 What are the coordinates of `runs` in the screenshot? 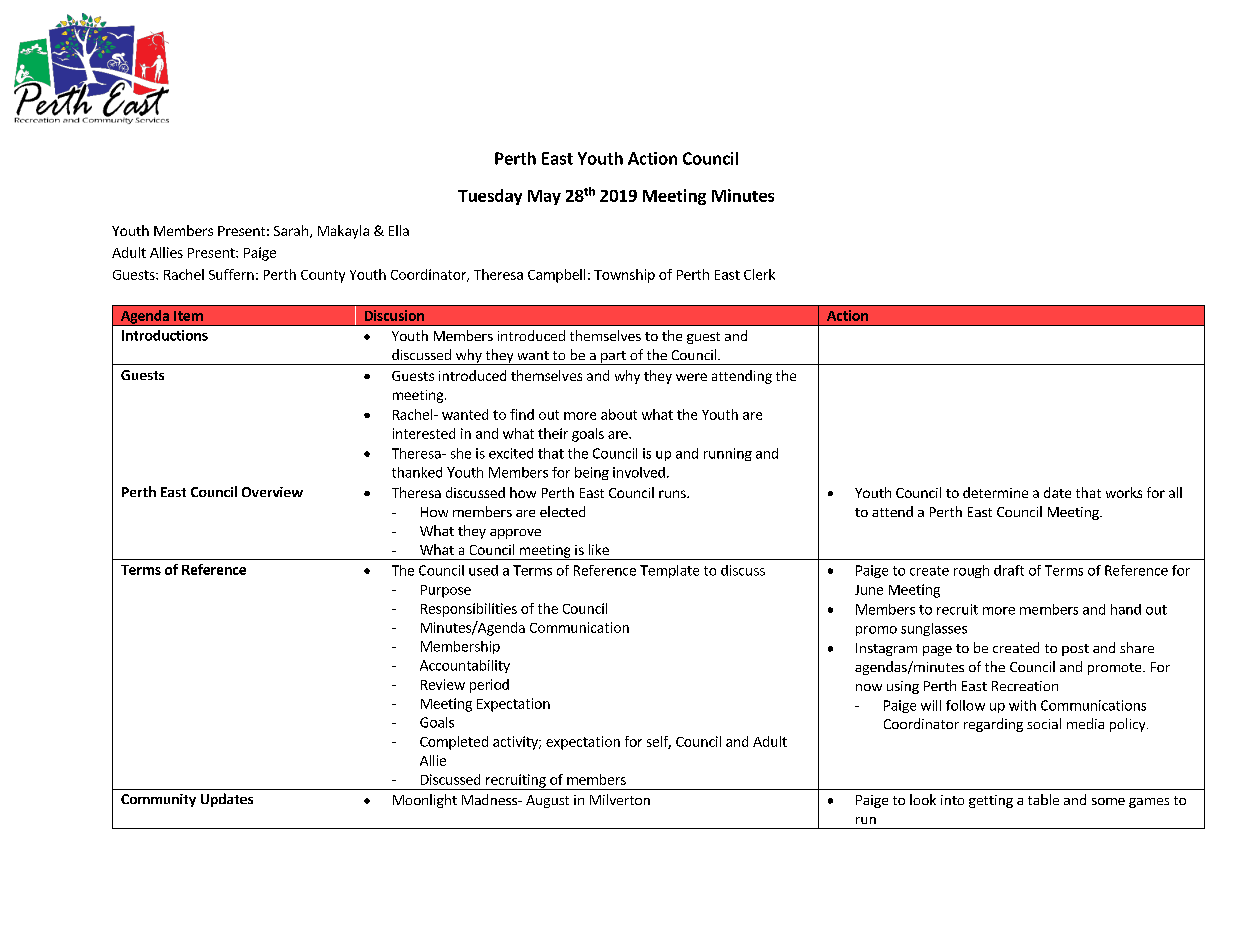 It's located at (673, 494).
